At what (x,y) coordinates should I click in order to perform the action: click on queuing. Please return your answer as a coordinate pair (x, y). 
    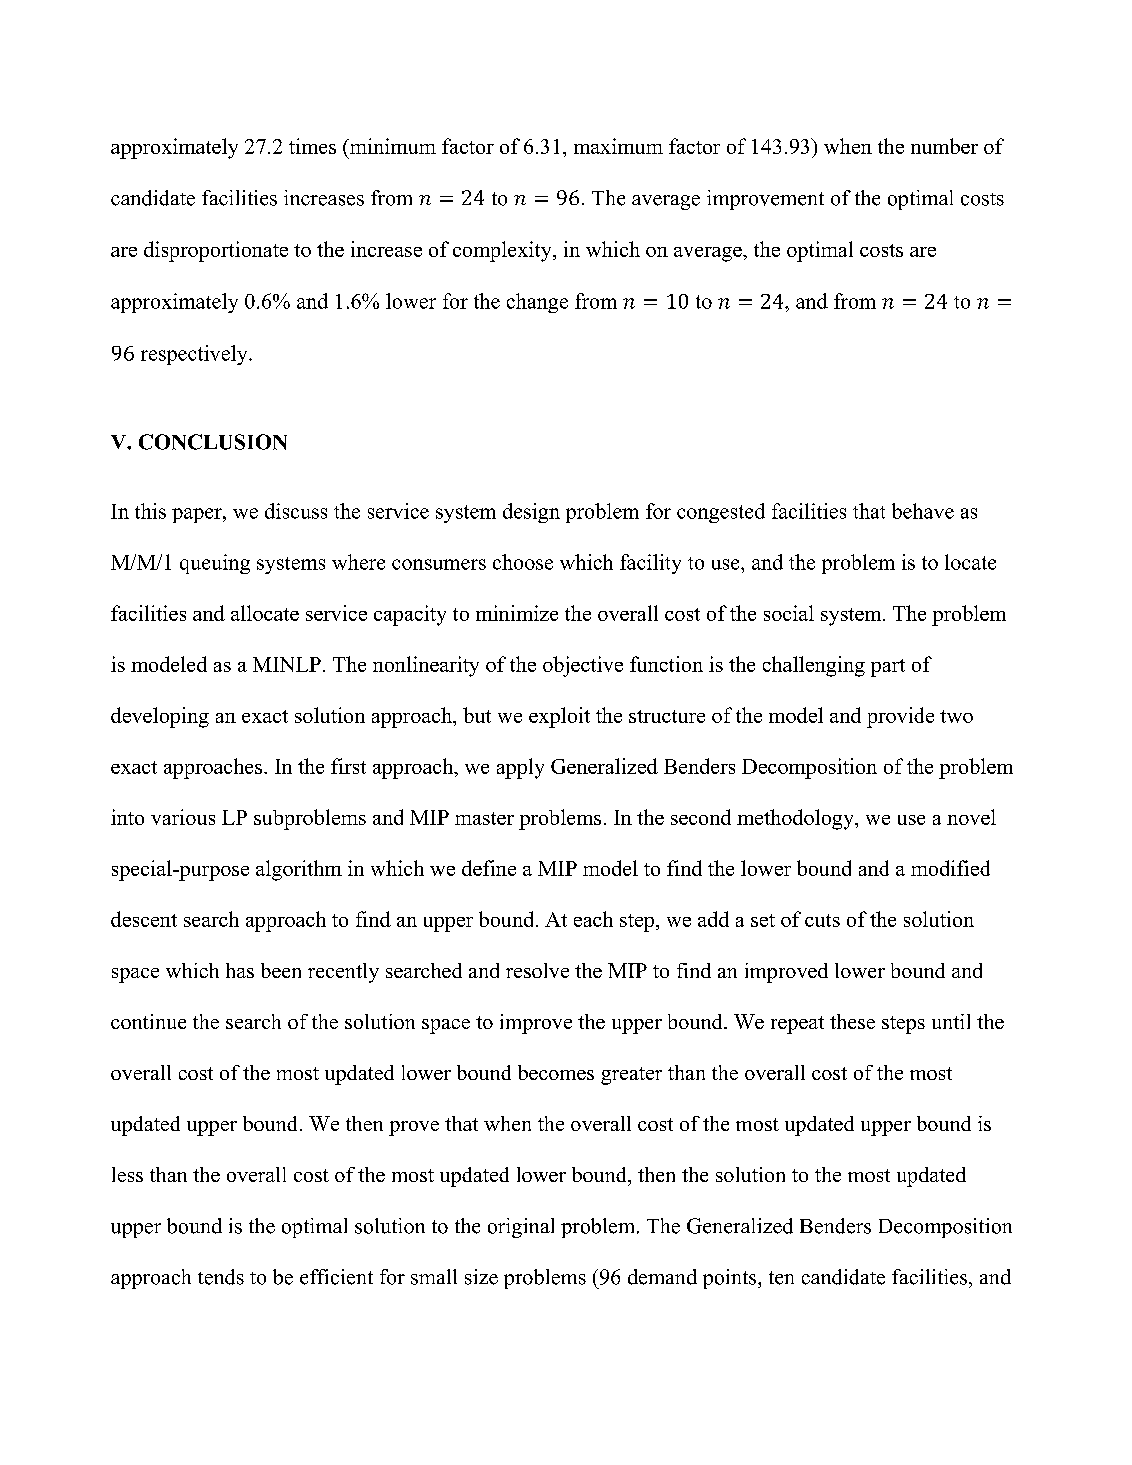
    Looking at the image, I should click on (215, 564).
